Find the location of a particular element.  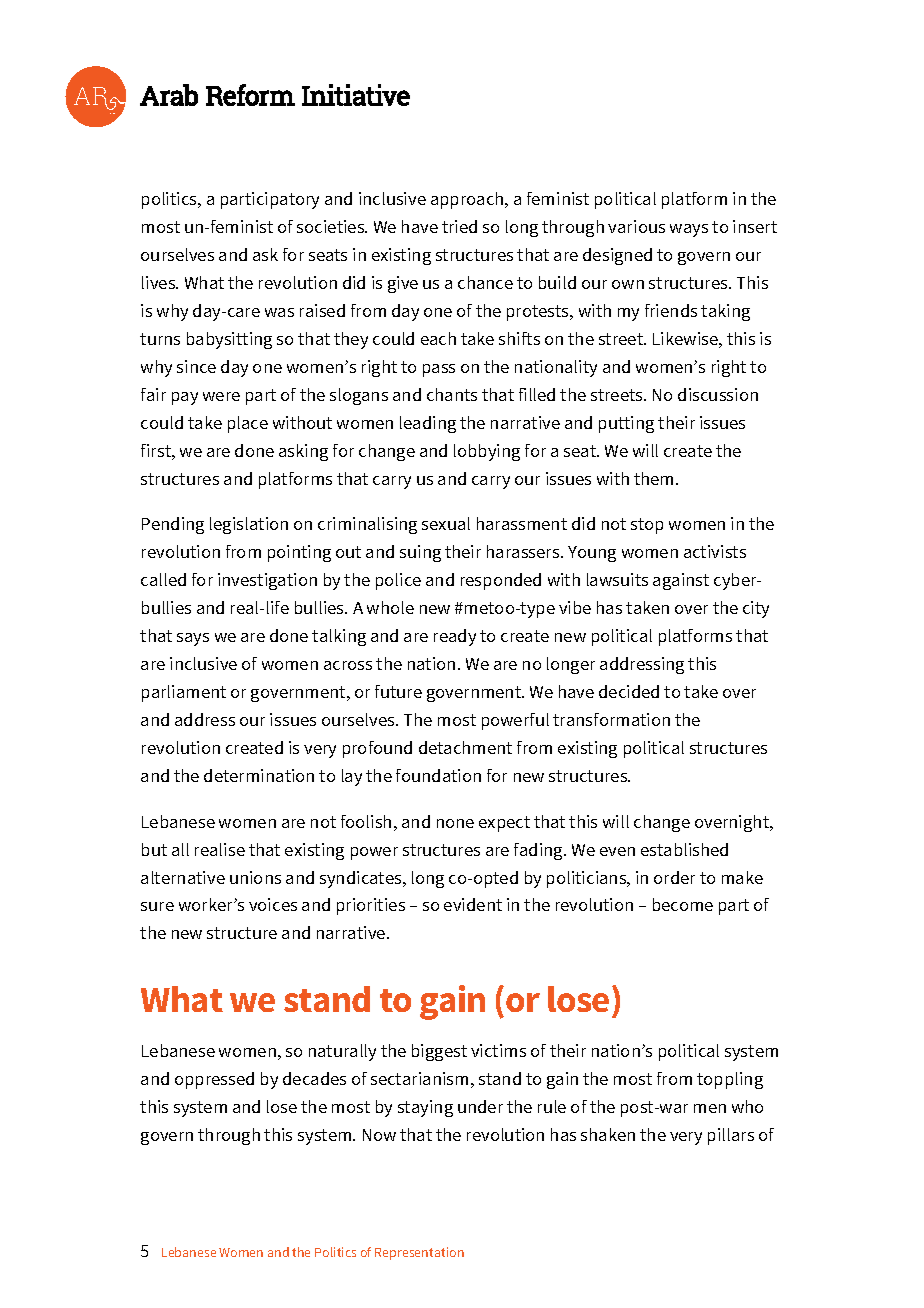

tried is located at coordinates (459, 226).
